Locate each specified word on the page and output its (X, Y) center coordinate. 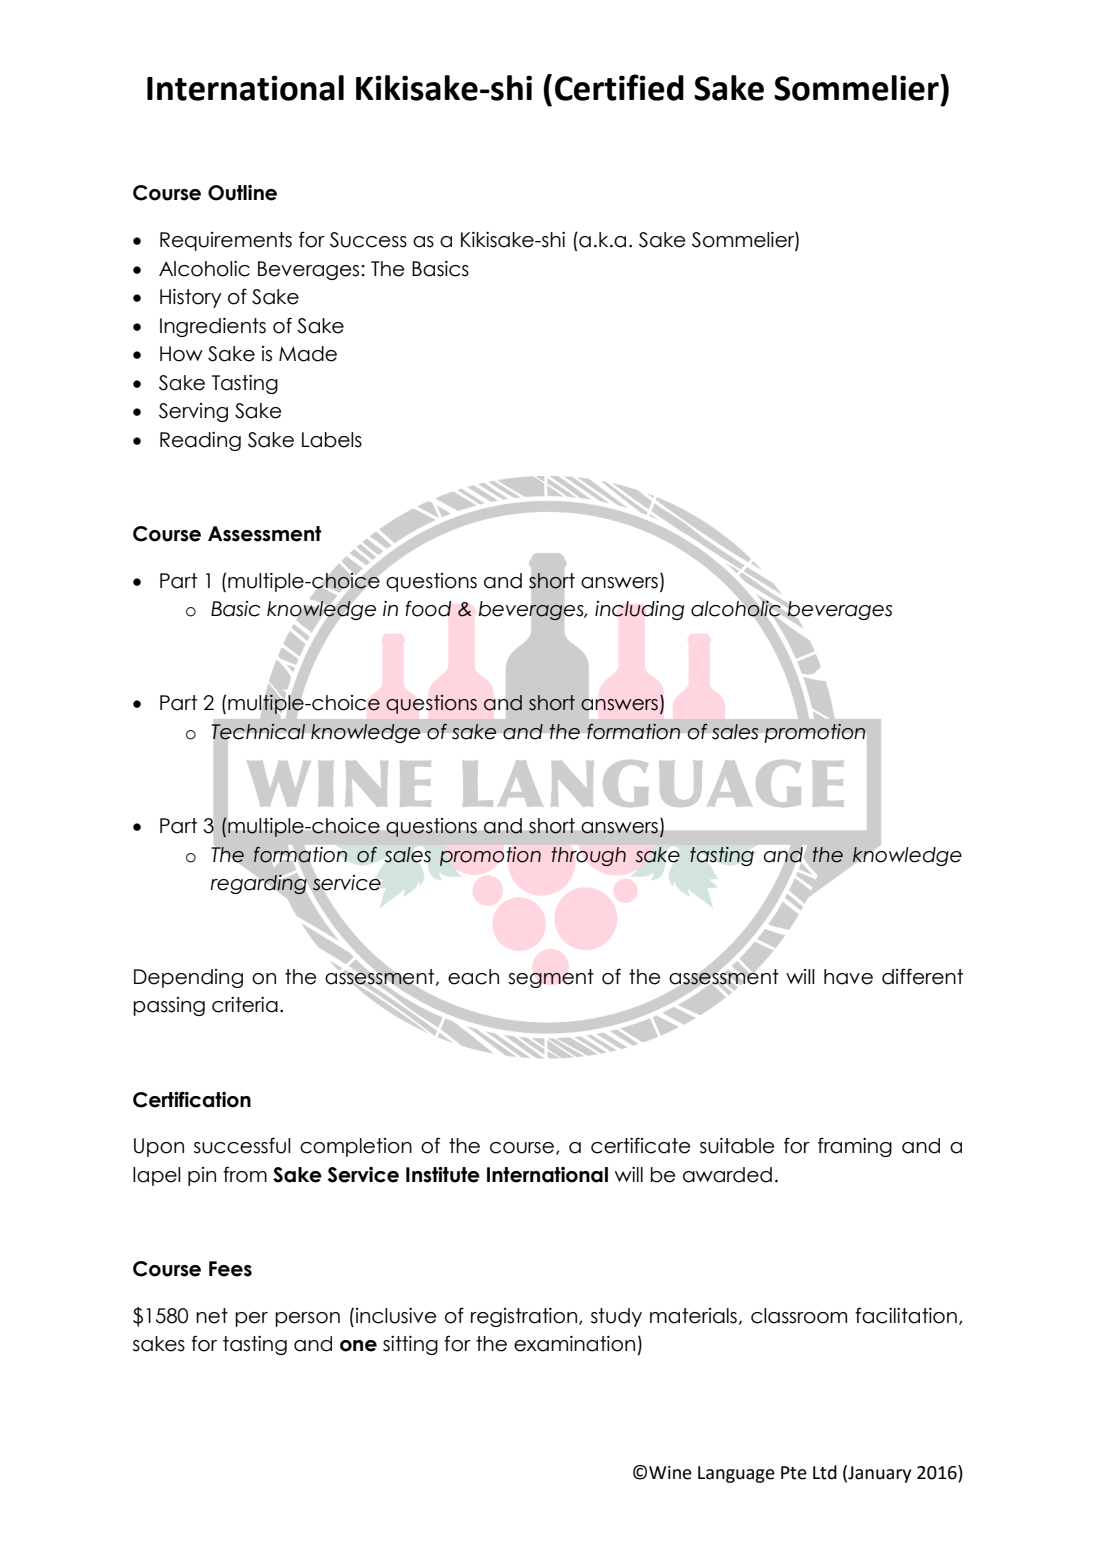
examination (574, 1344)
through (589, 856)
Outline (242, 193)
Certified (619, 87)
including (639, 610)
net (212, 1316)
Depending (188, 978)
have (848, 977)
